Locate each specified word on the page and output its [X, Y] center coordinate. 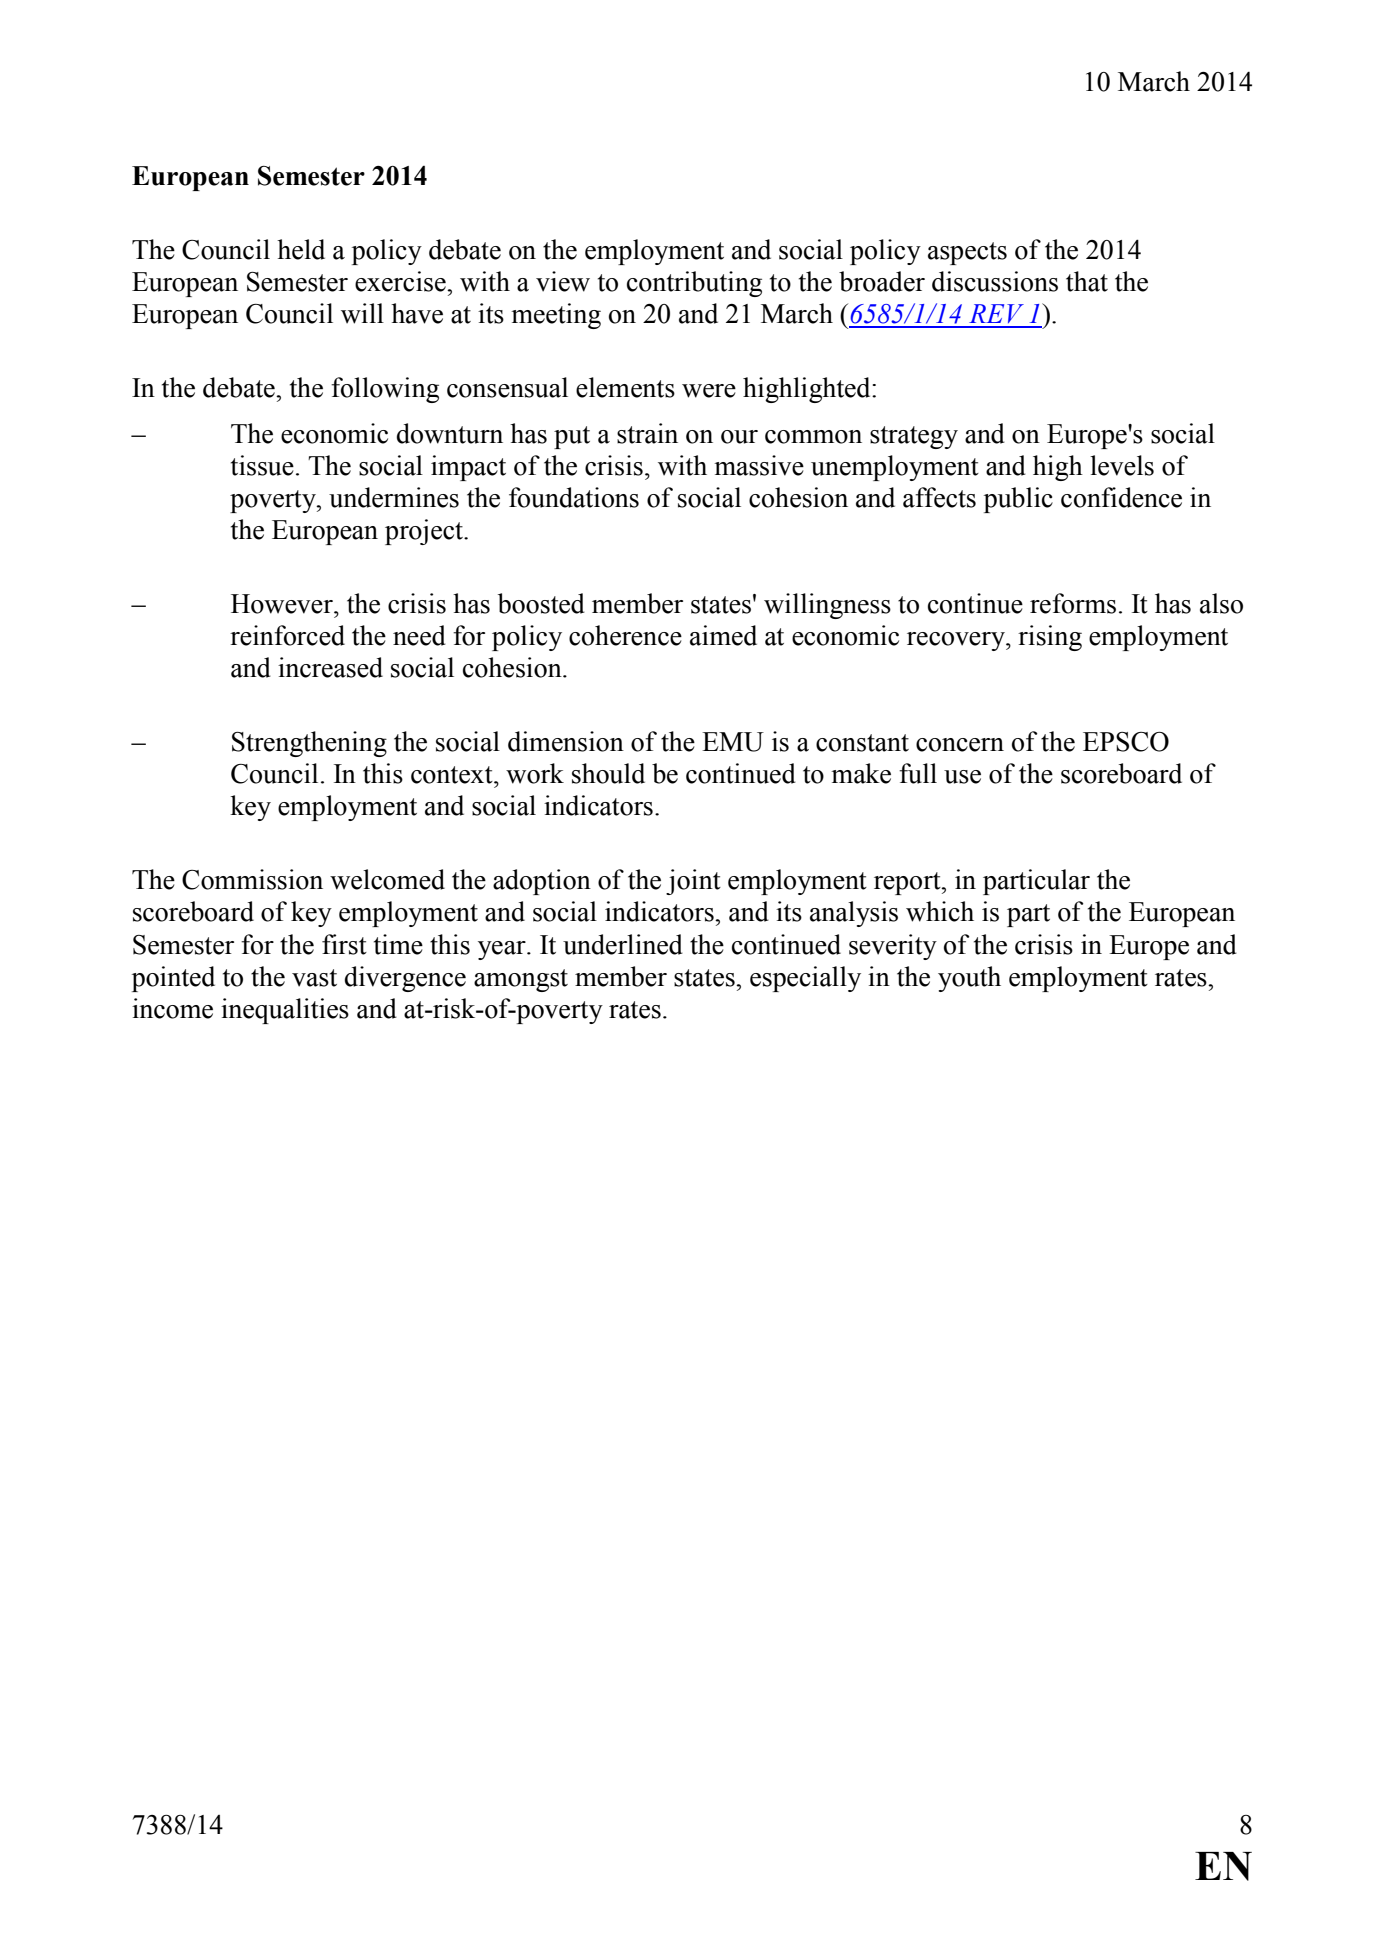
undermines [394, 497]
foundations [574, 497]
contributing [694, 284]
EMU [733, 742]
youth [969, 979]
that [1087, 281]
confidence [1121, 497]
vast [314, 978]
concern [960, 745]
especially [805, 979]
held [301, 249]
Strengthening [309, 744]
